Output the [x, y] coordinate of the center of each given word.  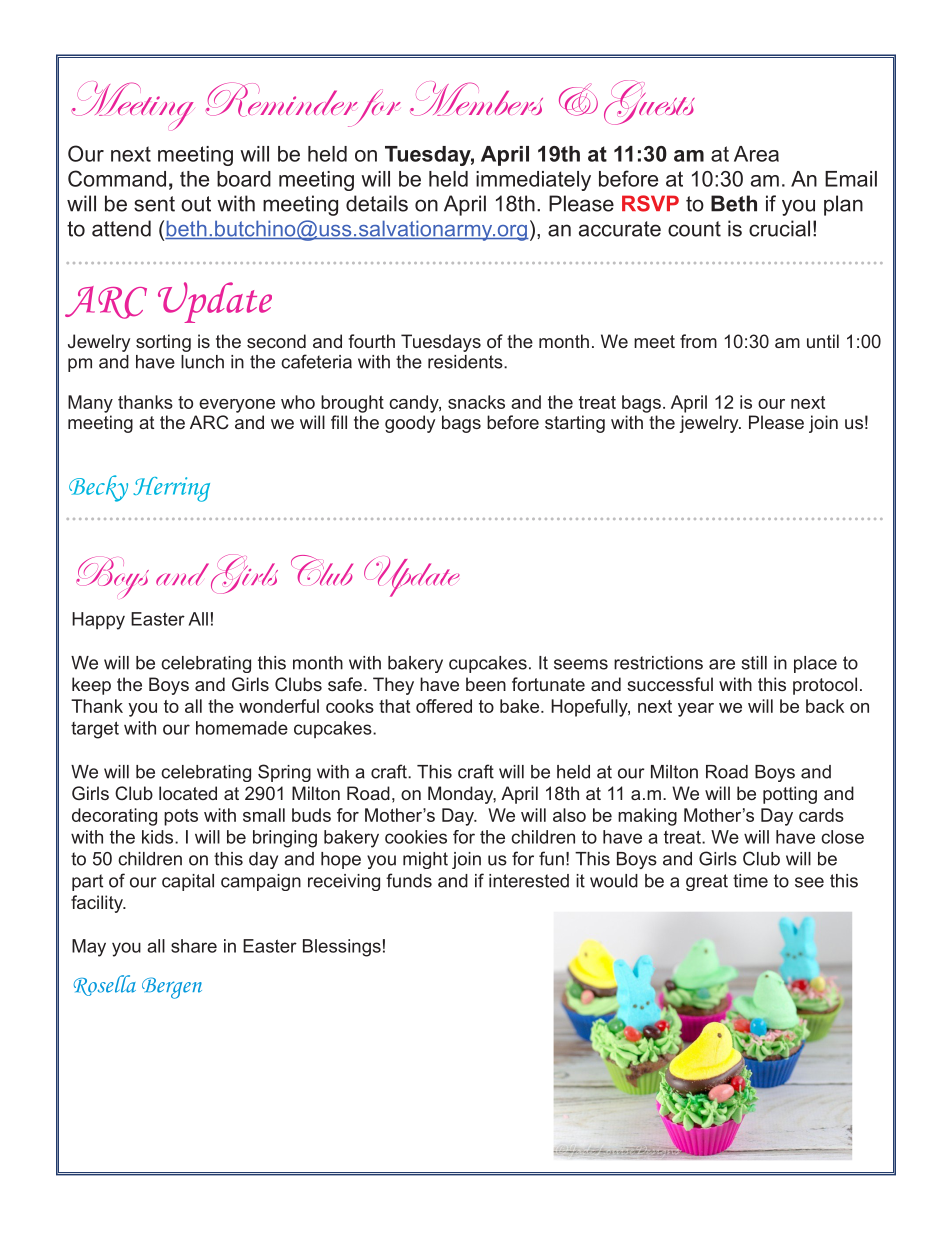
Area [756, 154]
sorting [163, 343]
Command [117, 178]
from [698, 341]
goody [410, 424]
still [754, 663]
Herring [171, 489]
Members [476, 98]
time [750, 881]
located [188, 793]
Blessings [342, 948]
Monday [462, 795]
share [194, 946]
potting [790, 795]
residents [466, 362]
